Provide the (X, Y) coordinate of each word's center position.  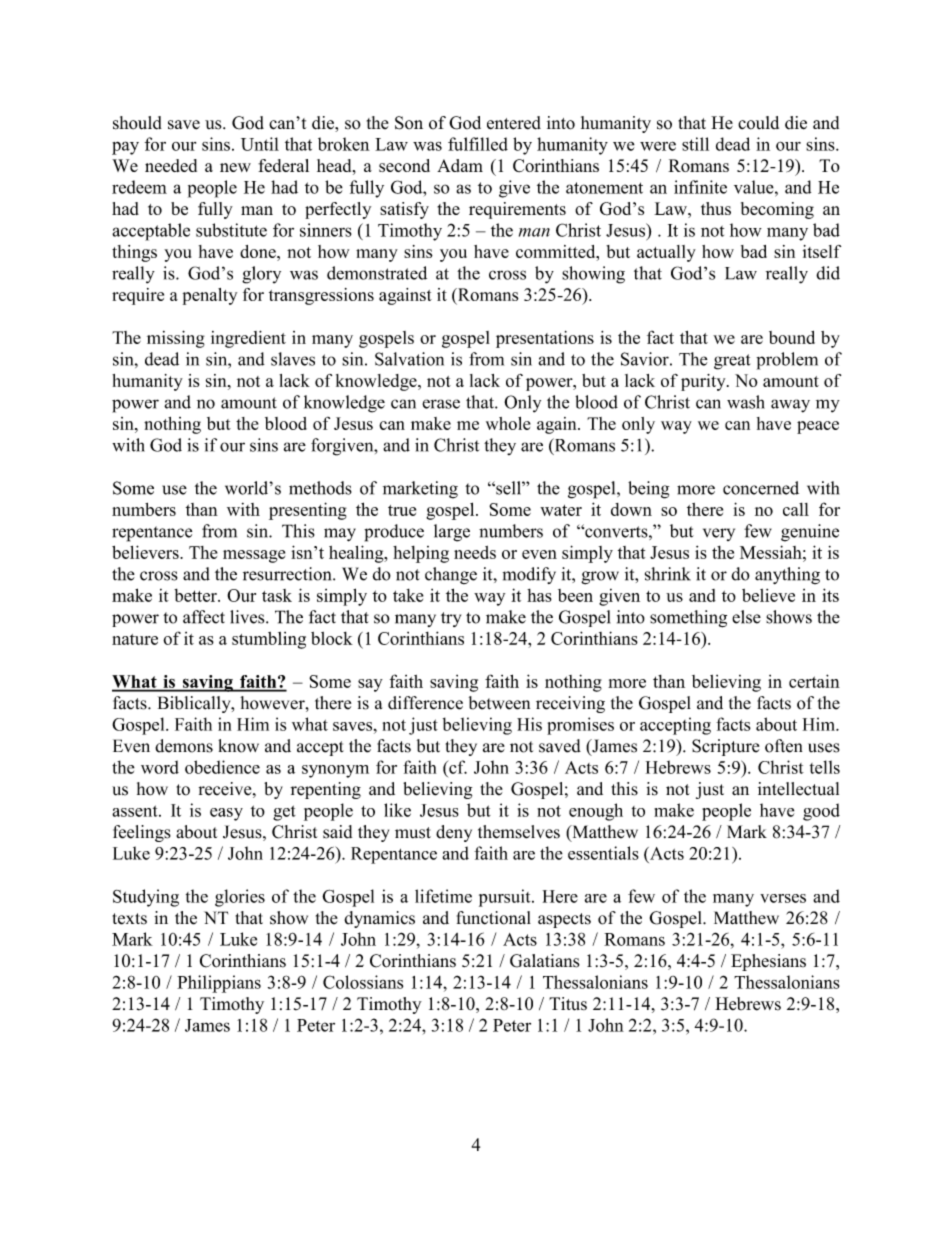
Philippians (219, 984)
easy (226, 814)
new (235, 167)
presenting (308, 511)
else (746, 617)
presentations (545, 339)
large (452, 533)
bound (792, 337)
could (758, 123)
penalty (210, 296)
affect (204, 617)
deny (454, 833)
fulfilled (478, 144)
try (451, 619)
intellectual (798, 789)
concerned (761, 488)
